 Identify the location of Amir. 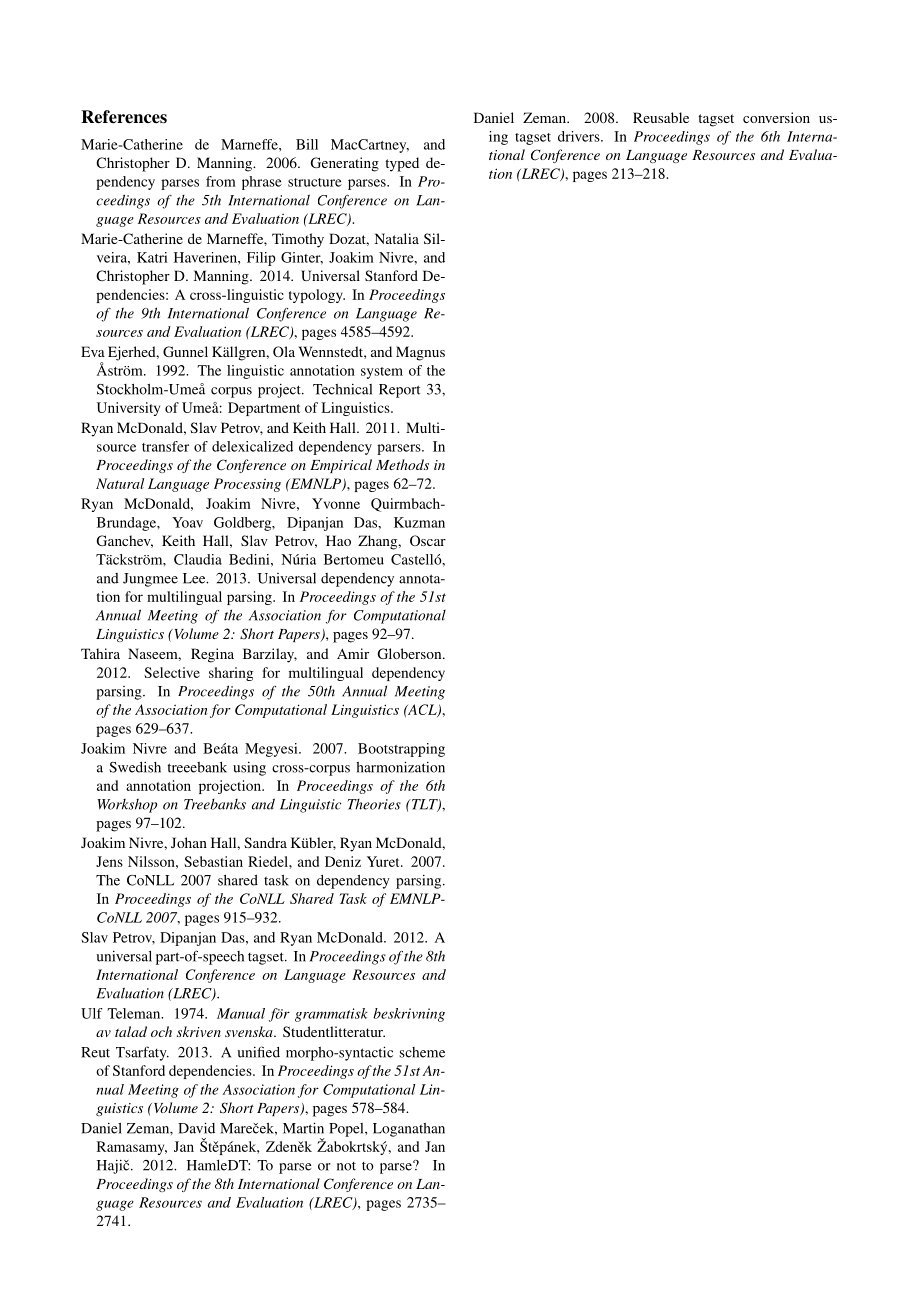
(353, 653).
